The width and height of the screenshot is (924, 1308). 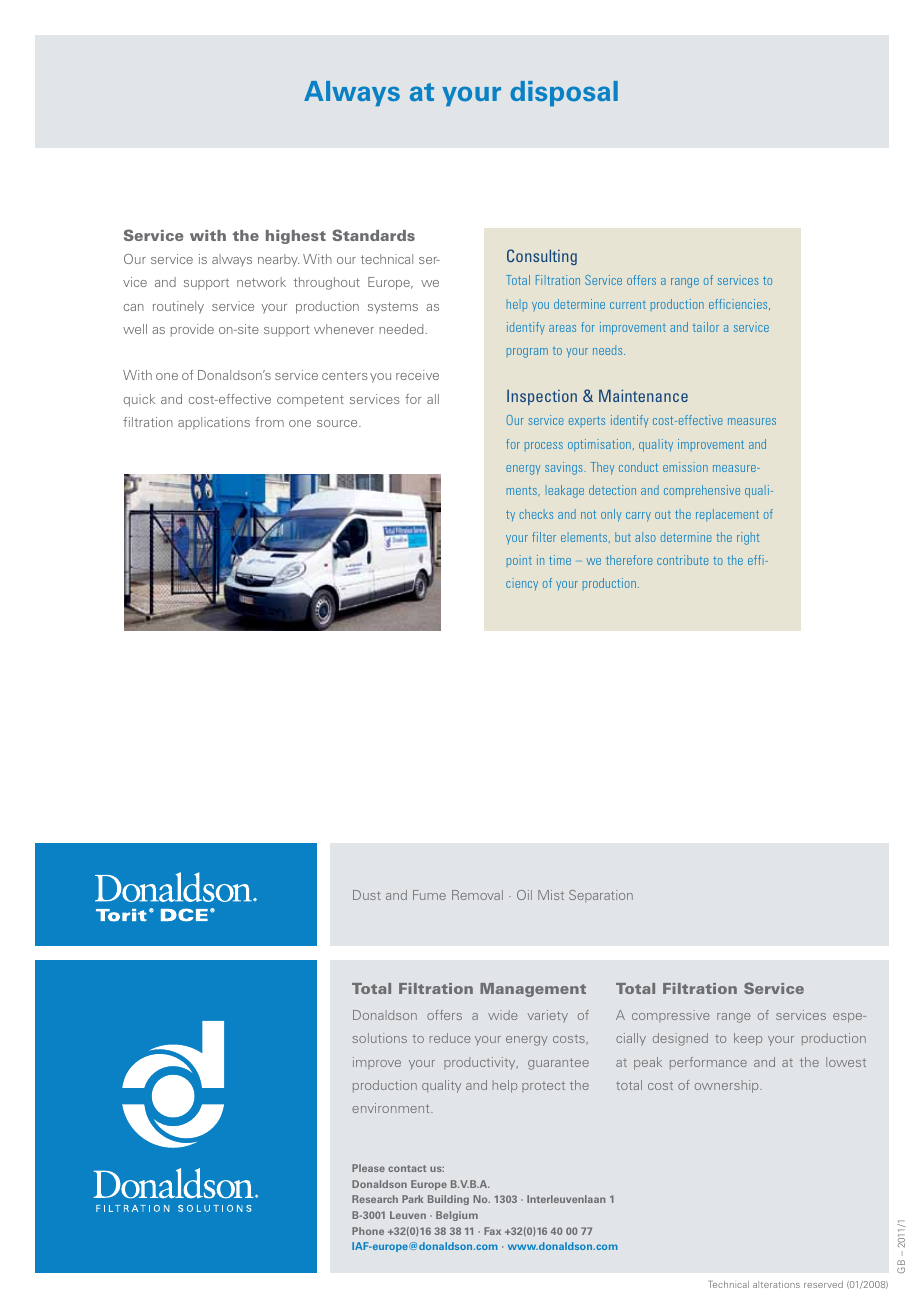 What do you see at coordinates (214, 423) in the screenshot?
I see `applications` at bounding box center [214, 423].
